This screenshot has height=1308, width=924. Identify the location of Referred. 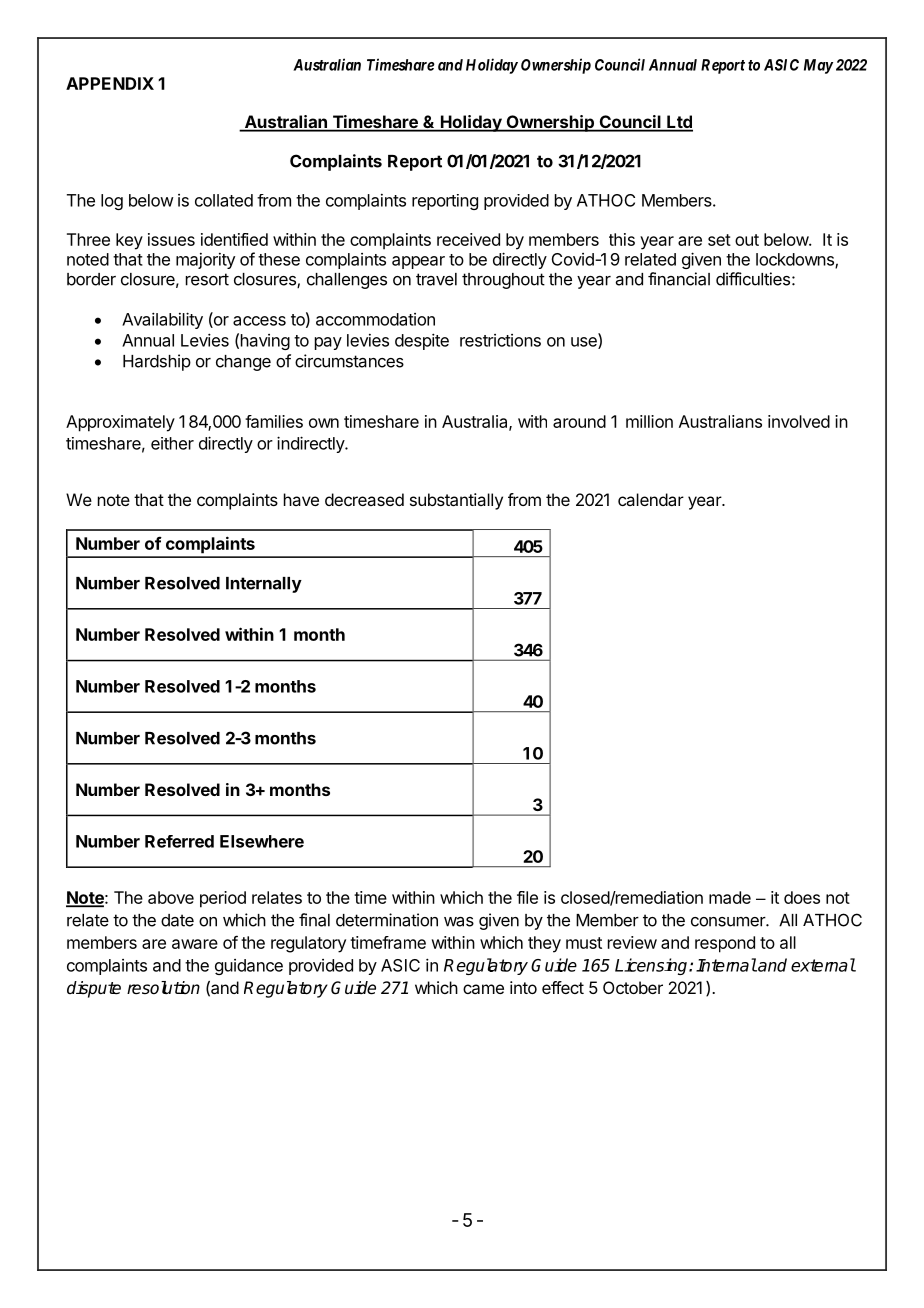
(179, 841).
